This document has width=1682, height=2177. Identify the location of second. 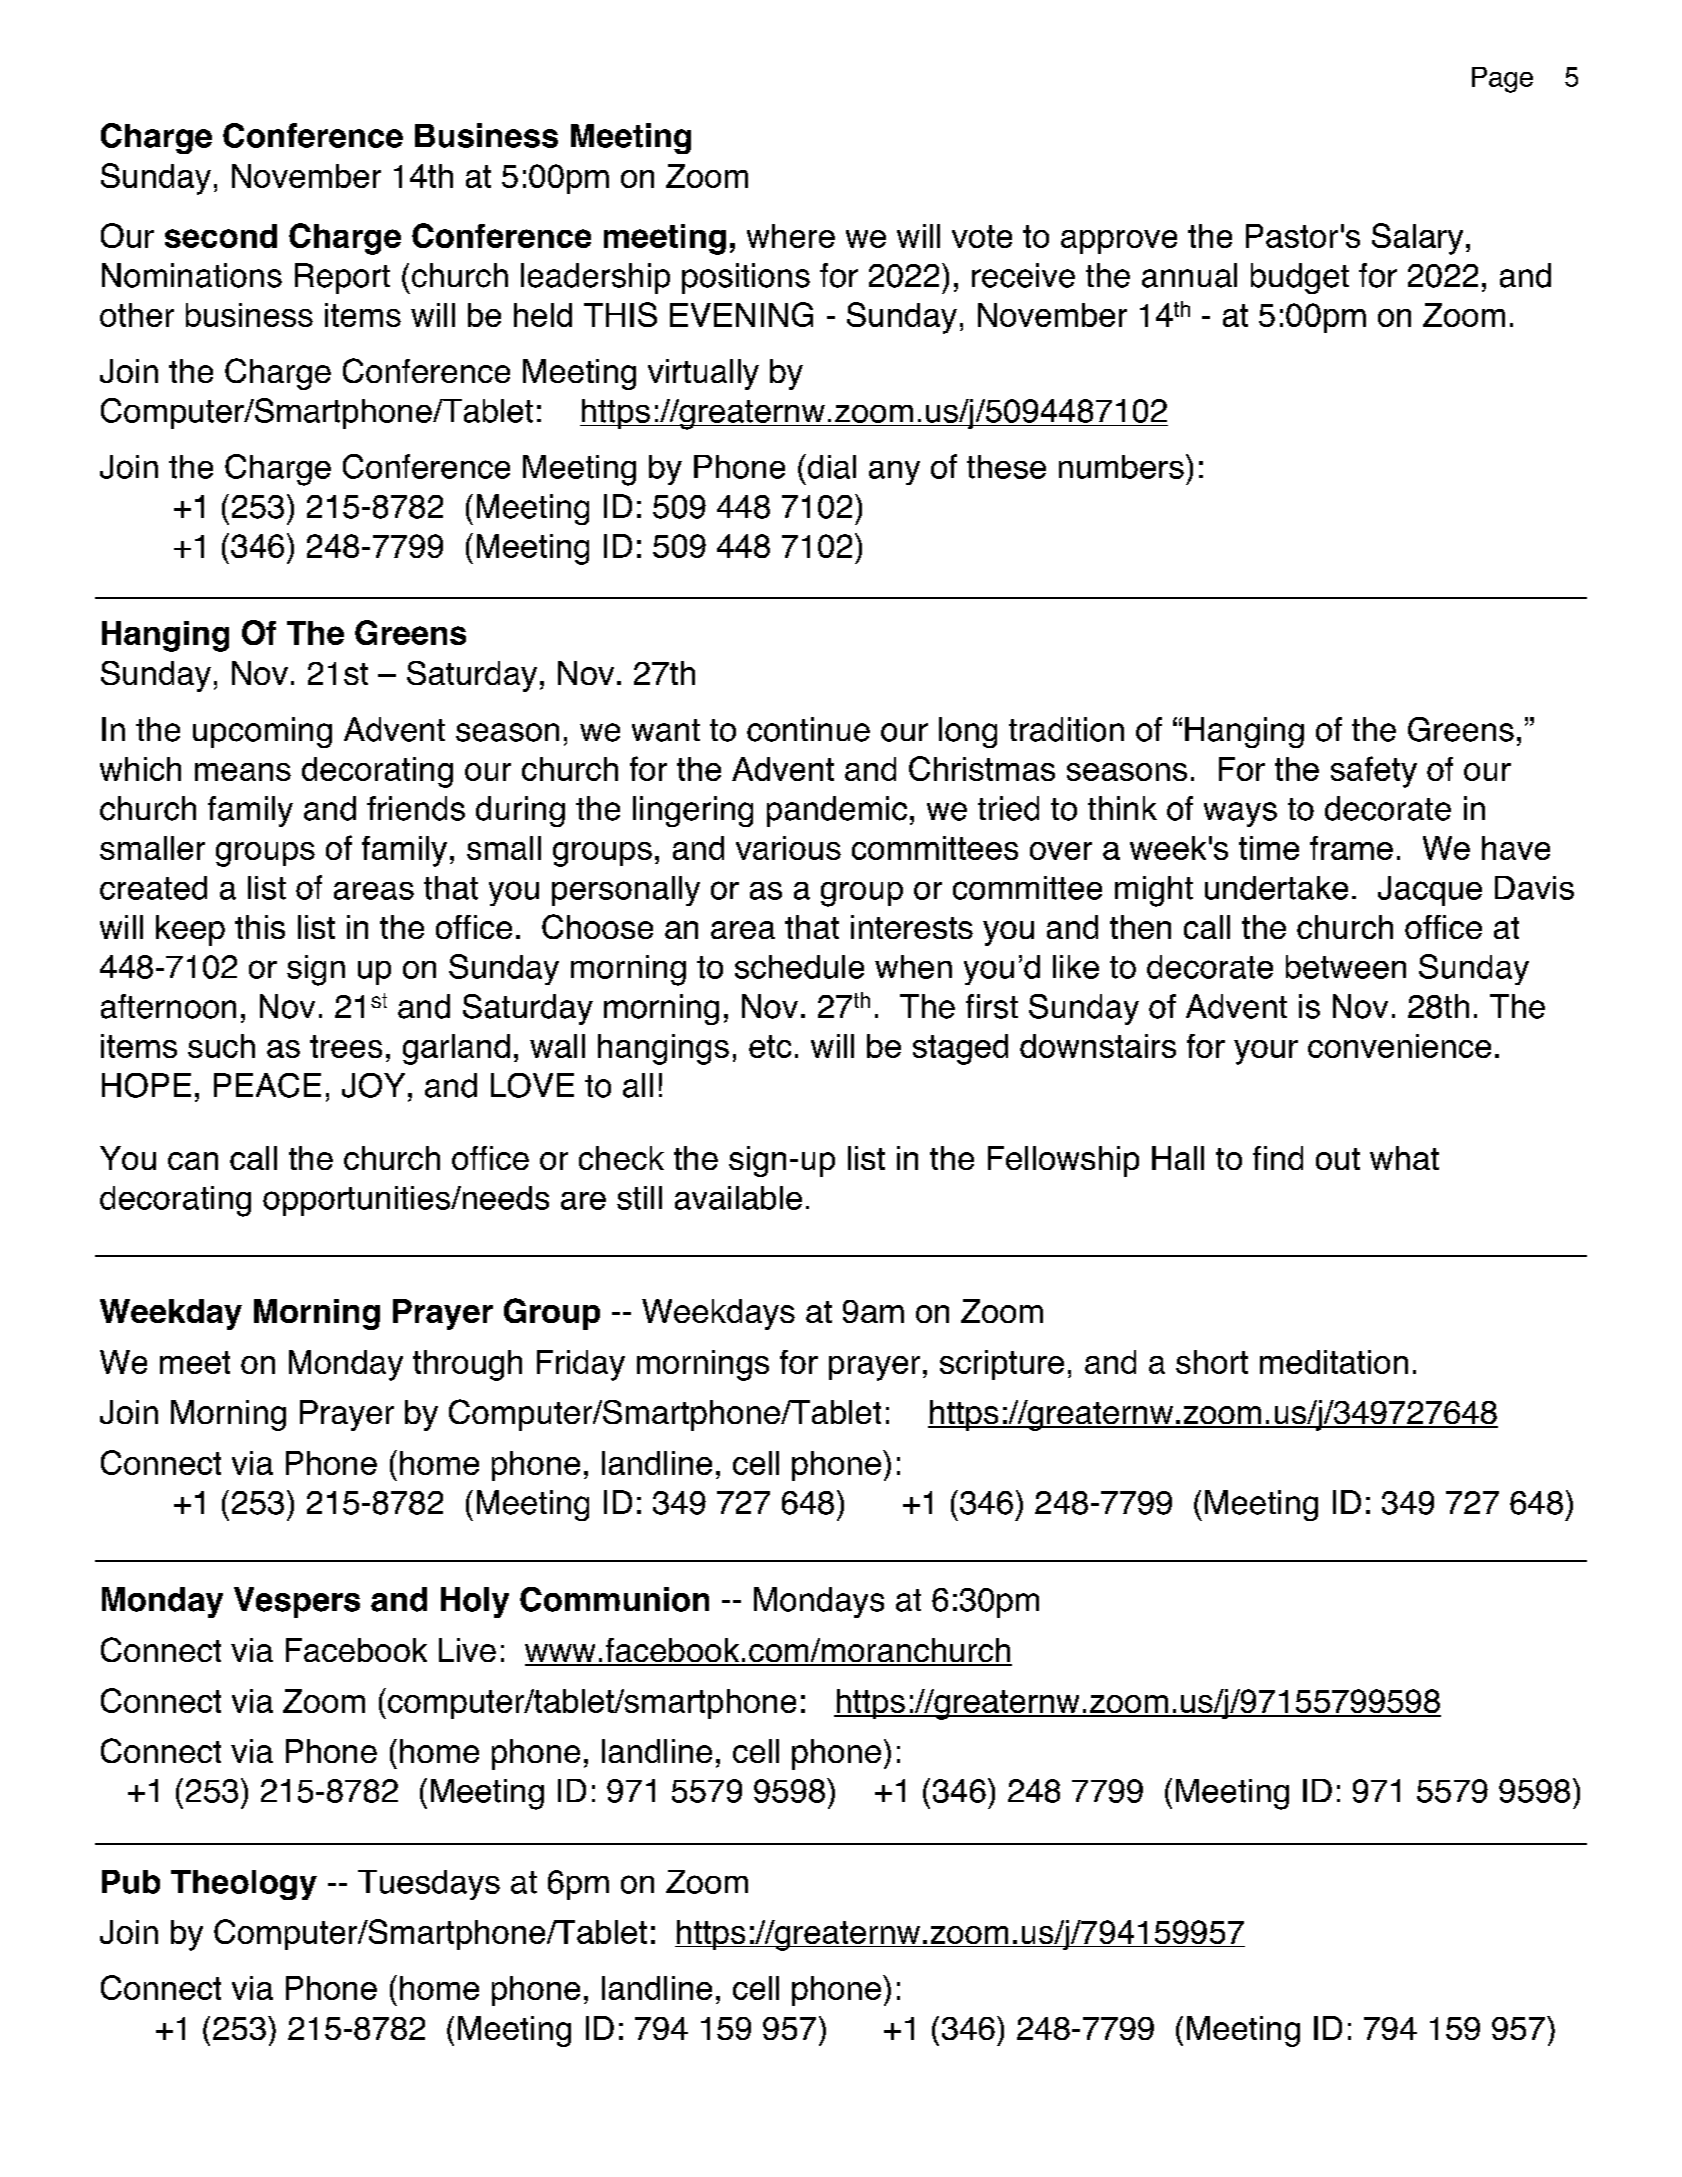
(221, 236).
